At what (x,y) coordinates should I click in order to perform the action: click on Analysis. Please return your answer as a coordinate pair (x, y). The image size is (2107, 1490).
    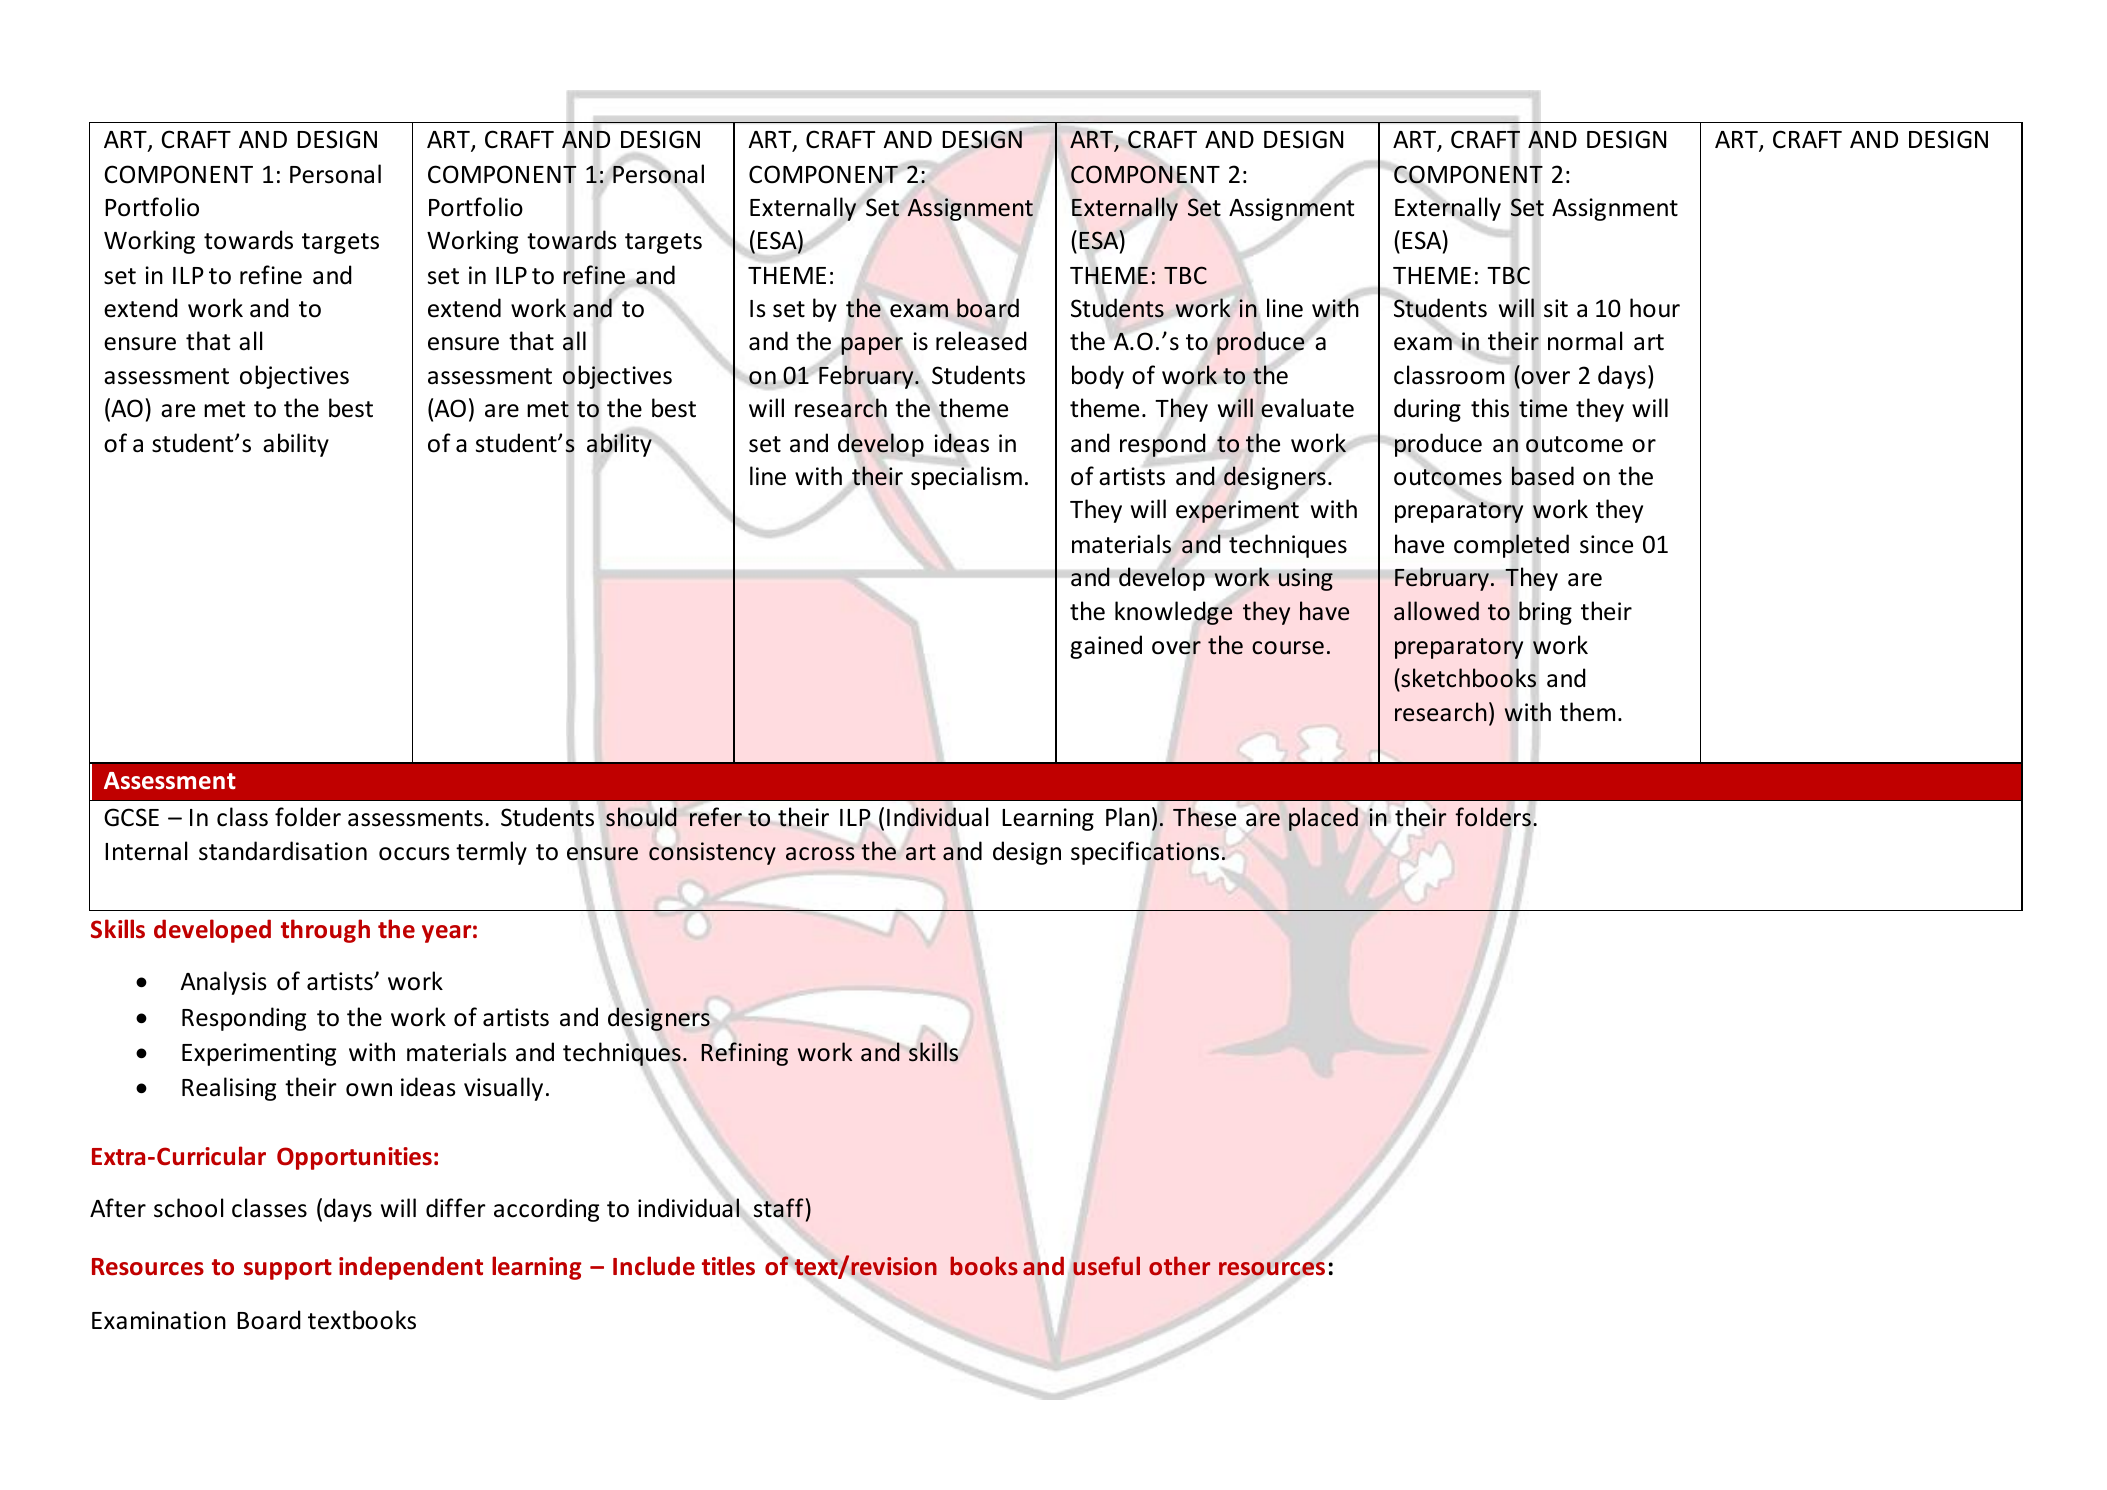
    Looking at the image, I should click on (223, 983).
